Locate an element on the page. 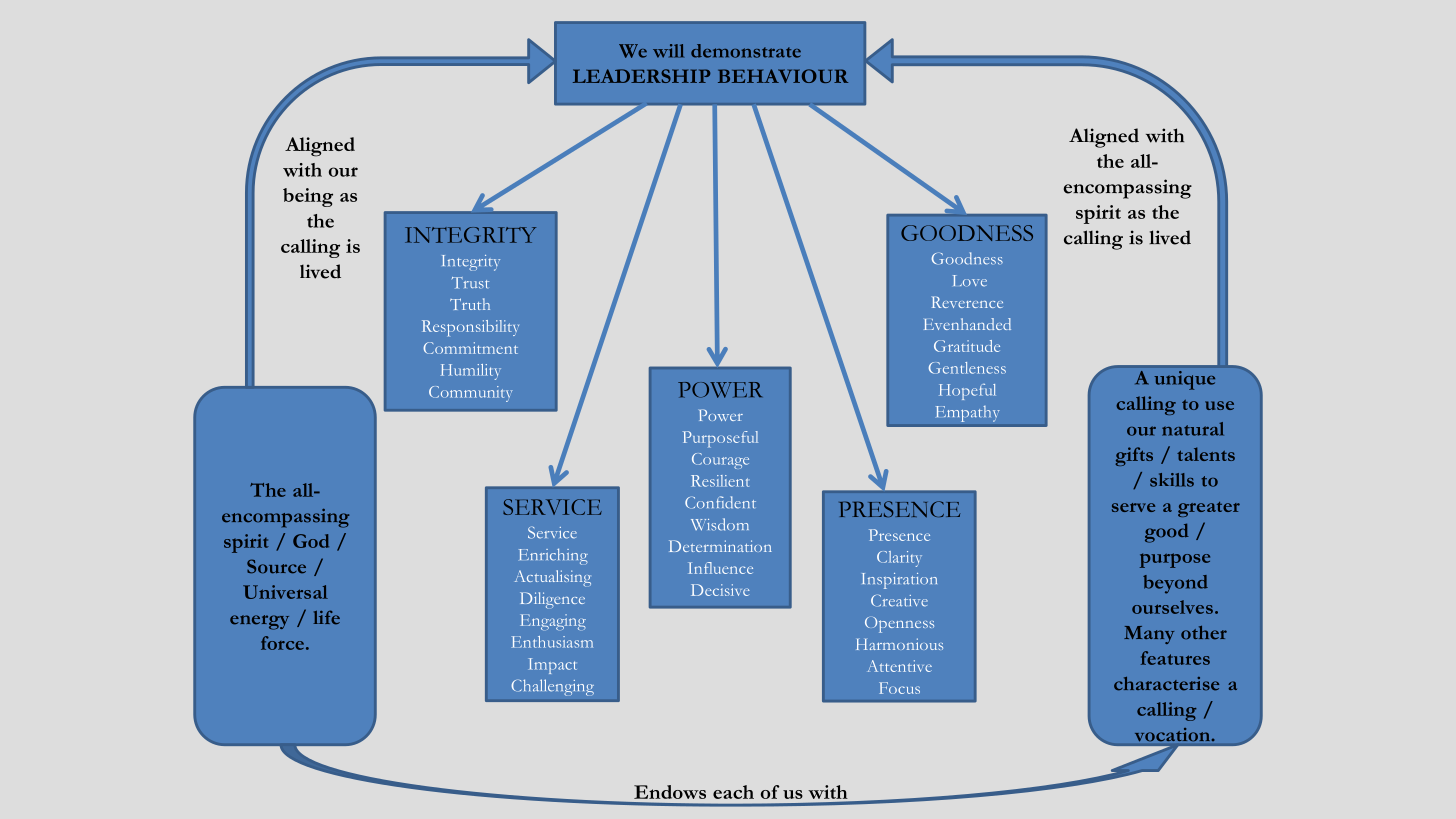 Image resolution: width=1456 pixels, height=819 pixels. natural is located at coordinates (1193, 429).
